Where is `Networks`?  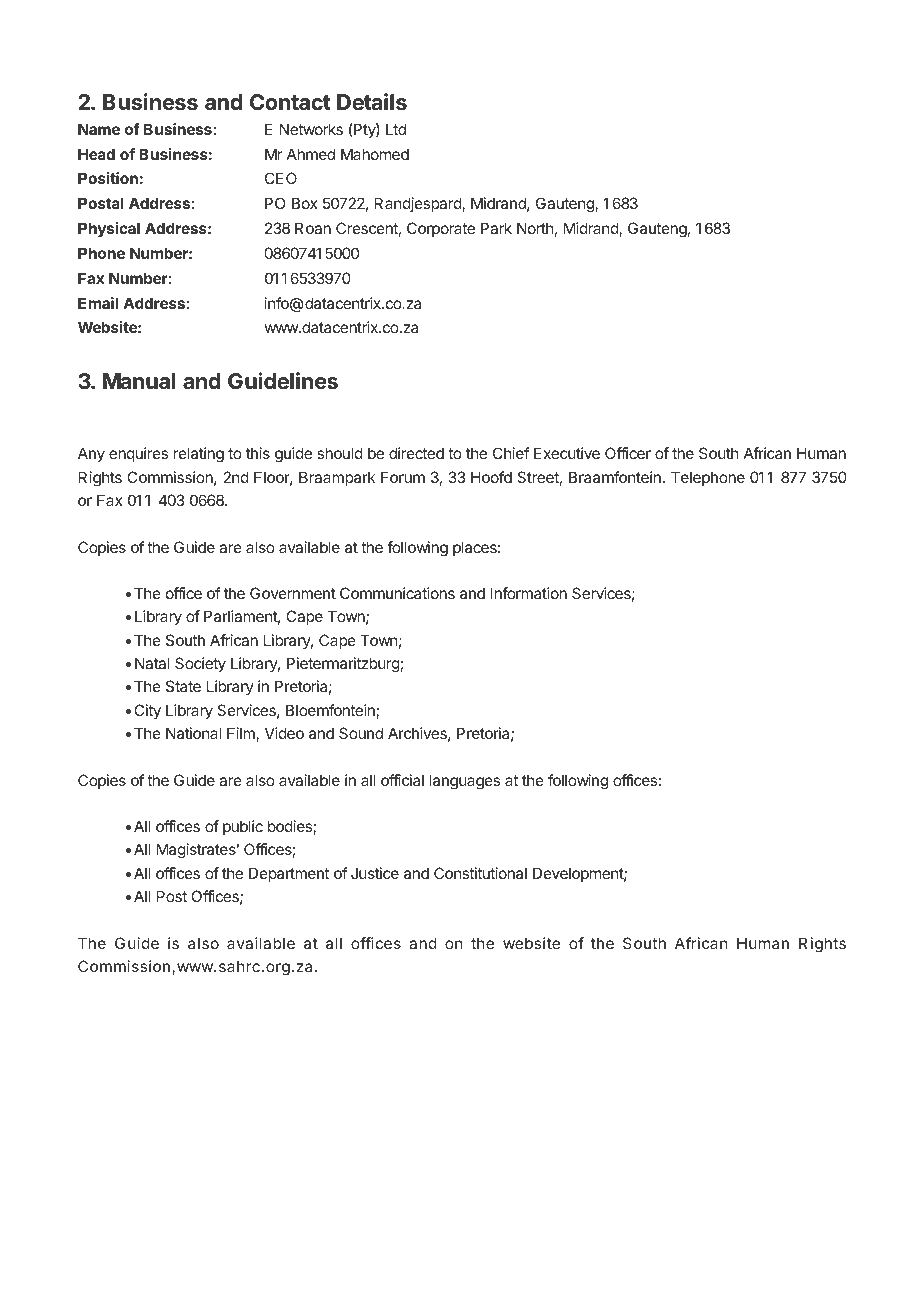 Networks is located at coordinates (311, 129).
